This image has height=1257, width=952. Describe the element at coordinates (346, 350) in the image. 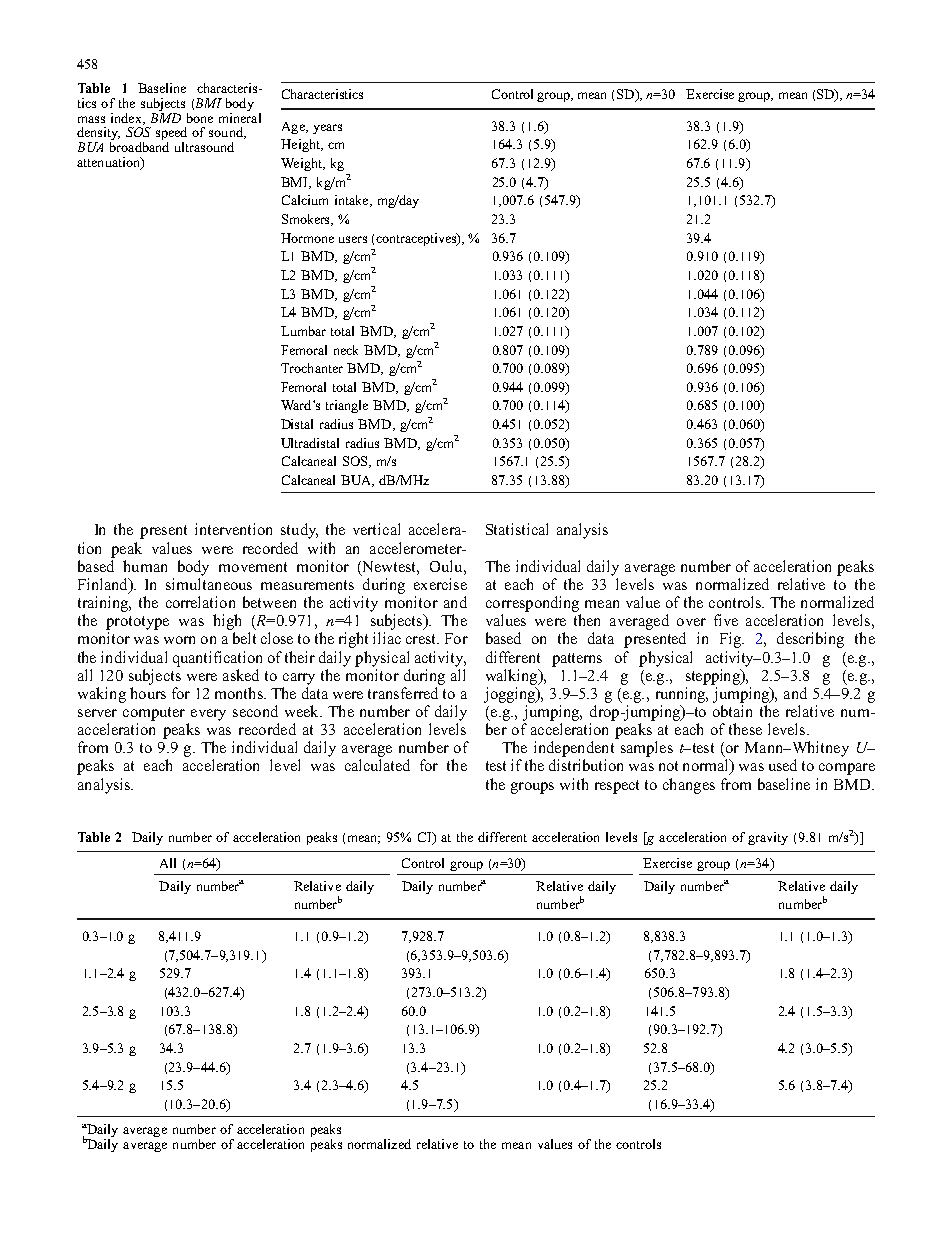

I see `neck` at that location.
